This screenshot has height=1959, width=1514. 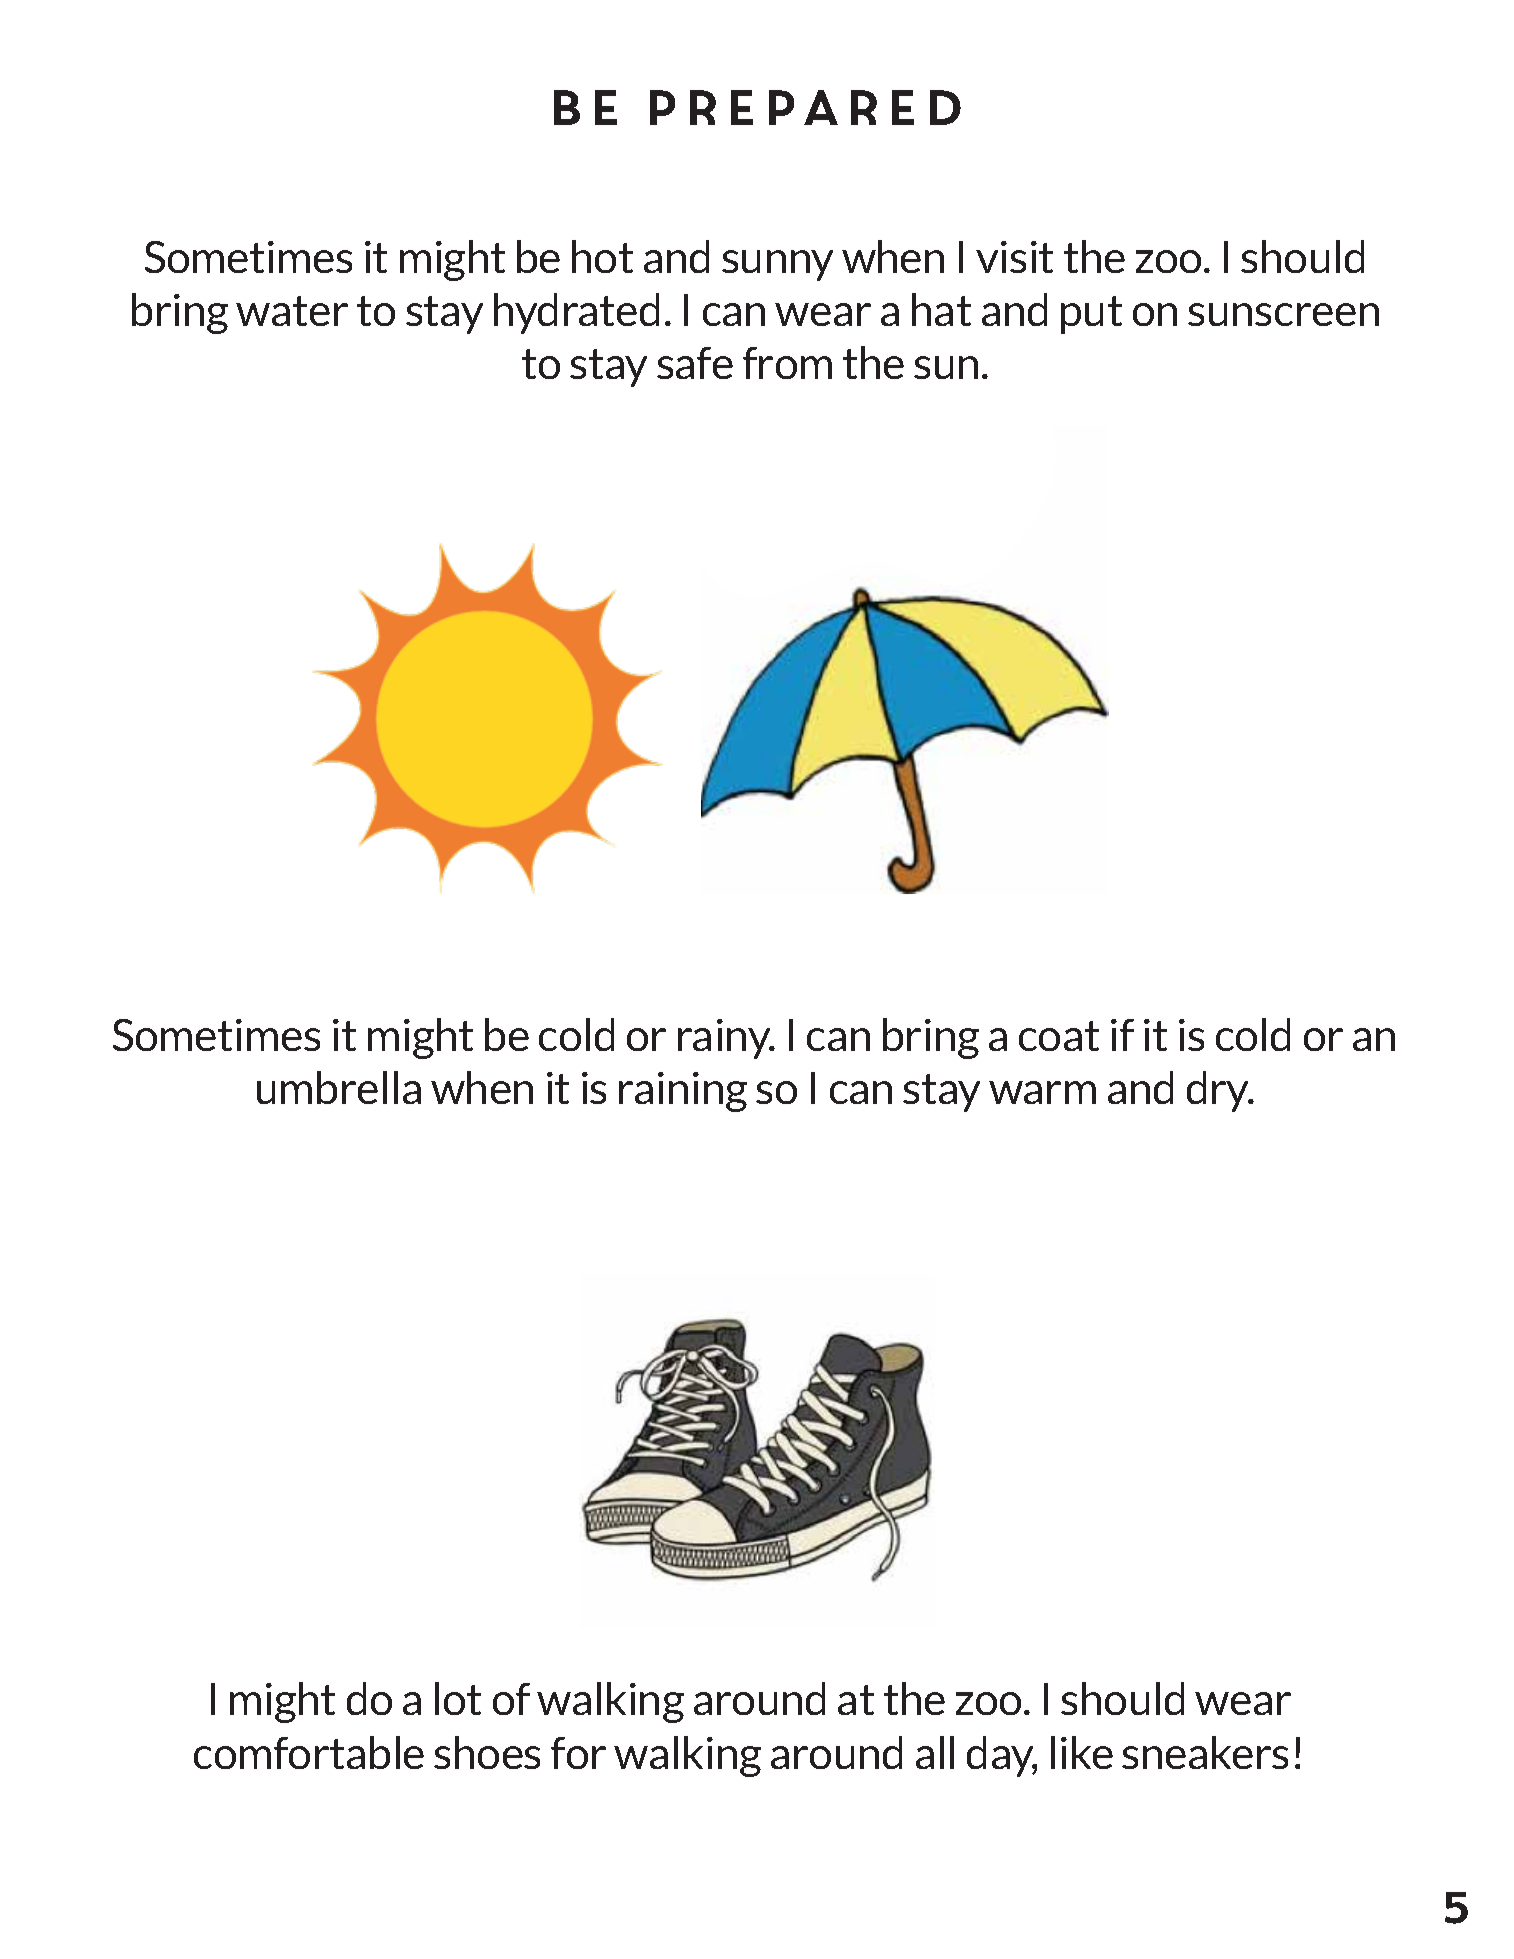 I want to click on all, so click(x=935, y=1752).
